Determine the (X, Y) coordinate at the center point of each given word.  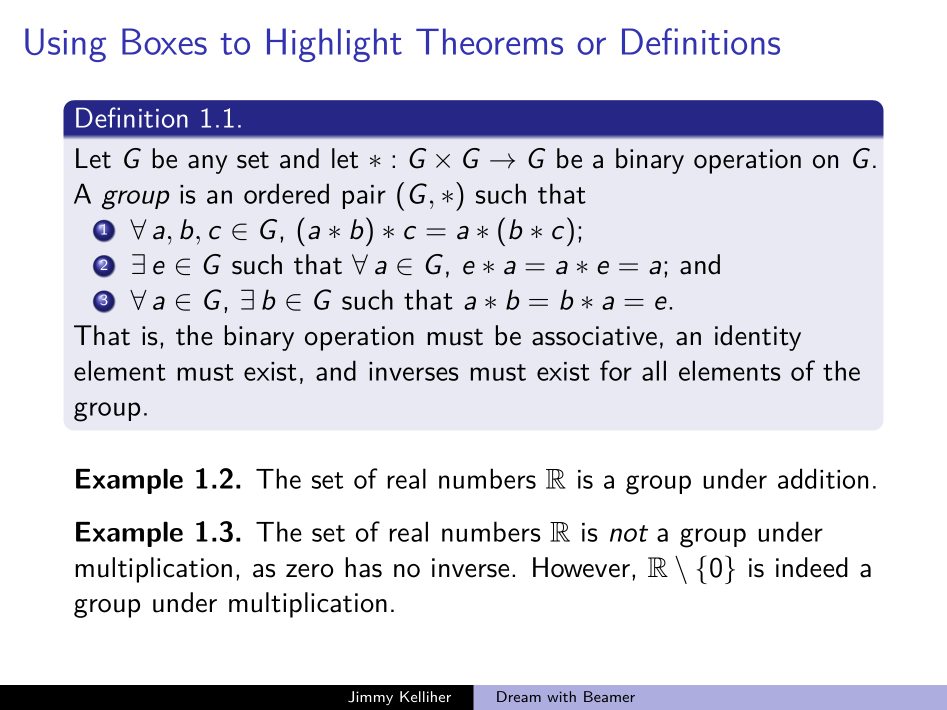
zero (310, 571)
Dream (519, 696)
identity (758, 338)
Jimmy (370, 698)
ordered (286, 193)
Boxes (164, 41)
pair (364, 197)
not (629, 533)
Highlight (334, 45)
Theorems (489, 41)
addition (823, 478)
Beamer (609, 696)
